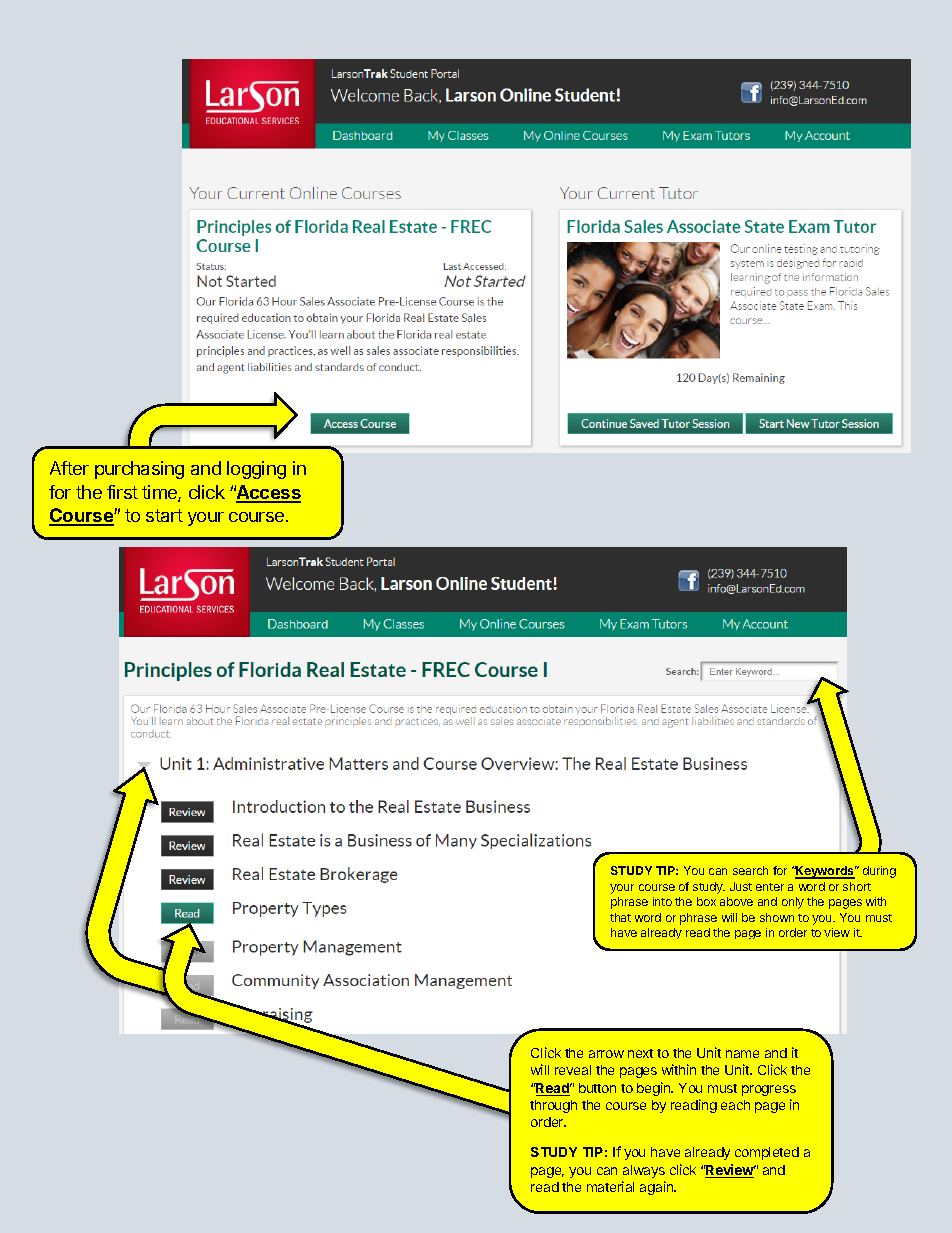 This screenshot has width=952, height=1233. Describe the element at coordinates (640, 1053) in the screenshot. I see `next` at that location.
